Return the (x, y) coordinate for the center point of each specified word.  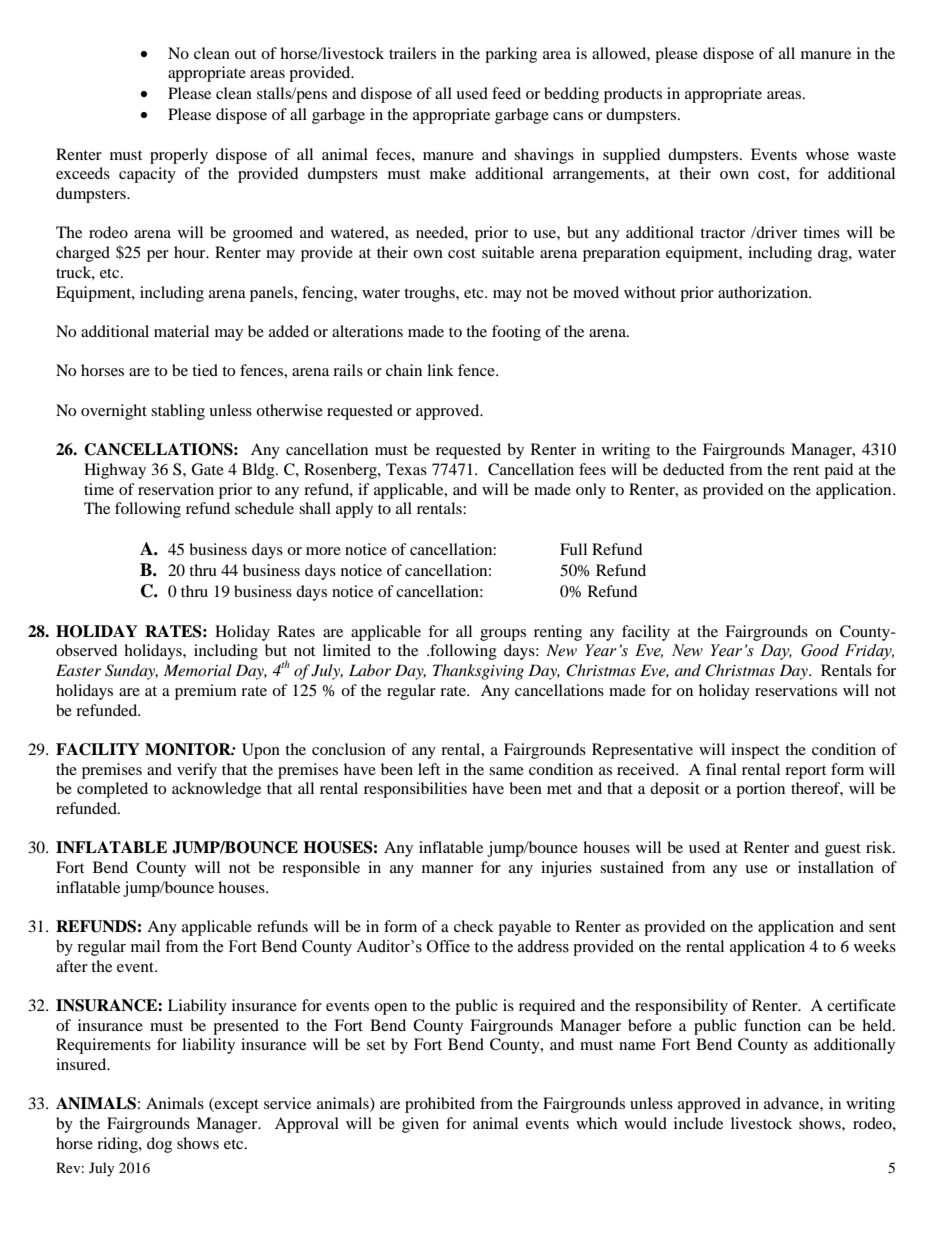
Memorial (198, 670)
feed (506, 93)
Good (820, 650)
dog (159, 1145)
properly (179, 156)
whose (827, 154)
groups (503, 635)
